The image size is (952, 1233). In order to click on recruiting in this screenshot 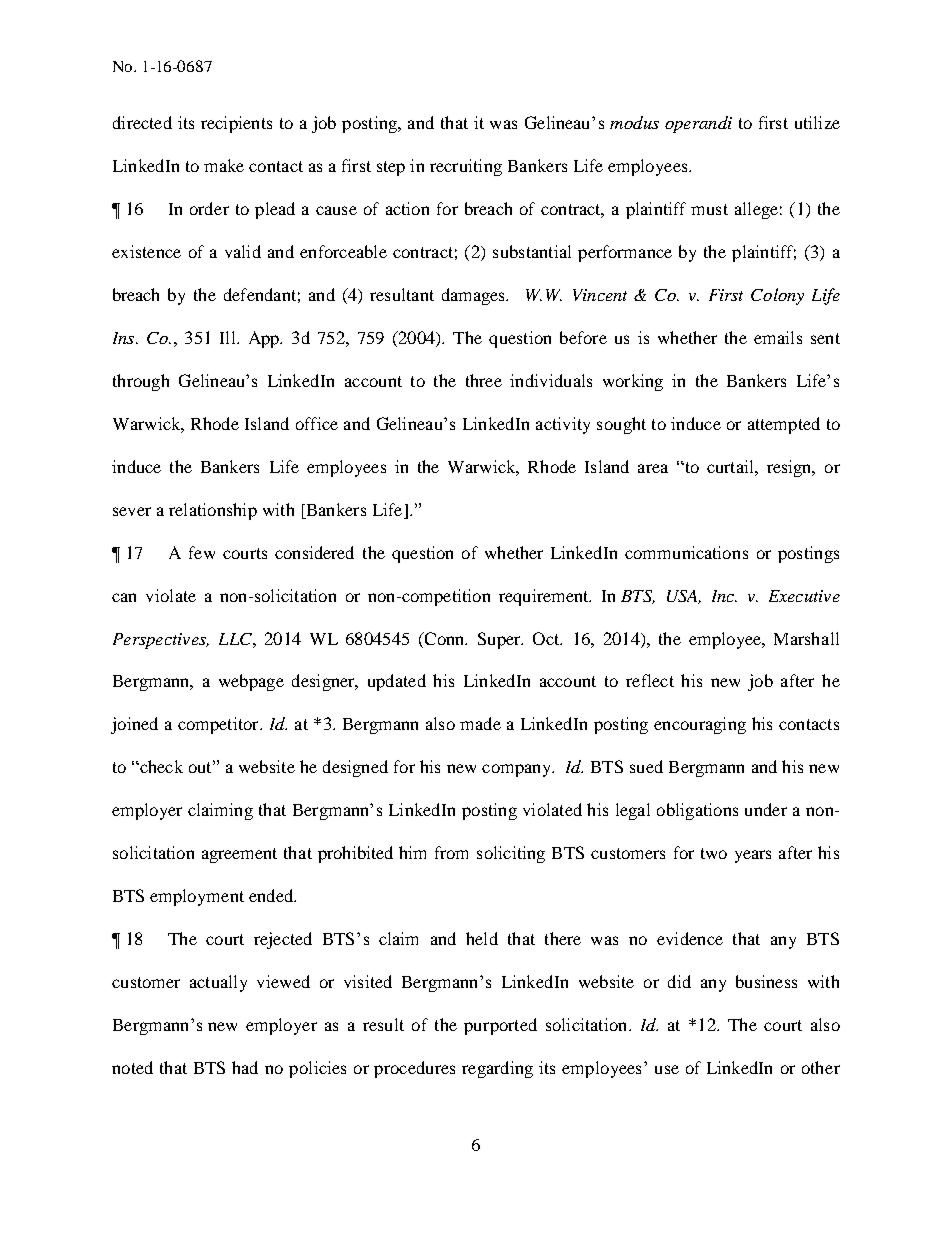, I will do `click(466, 167)`.
